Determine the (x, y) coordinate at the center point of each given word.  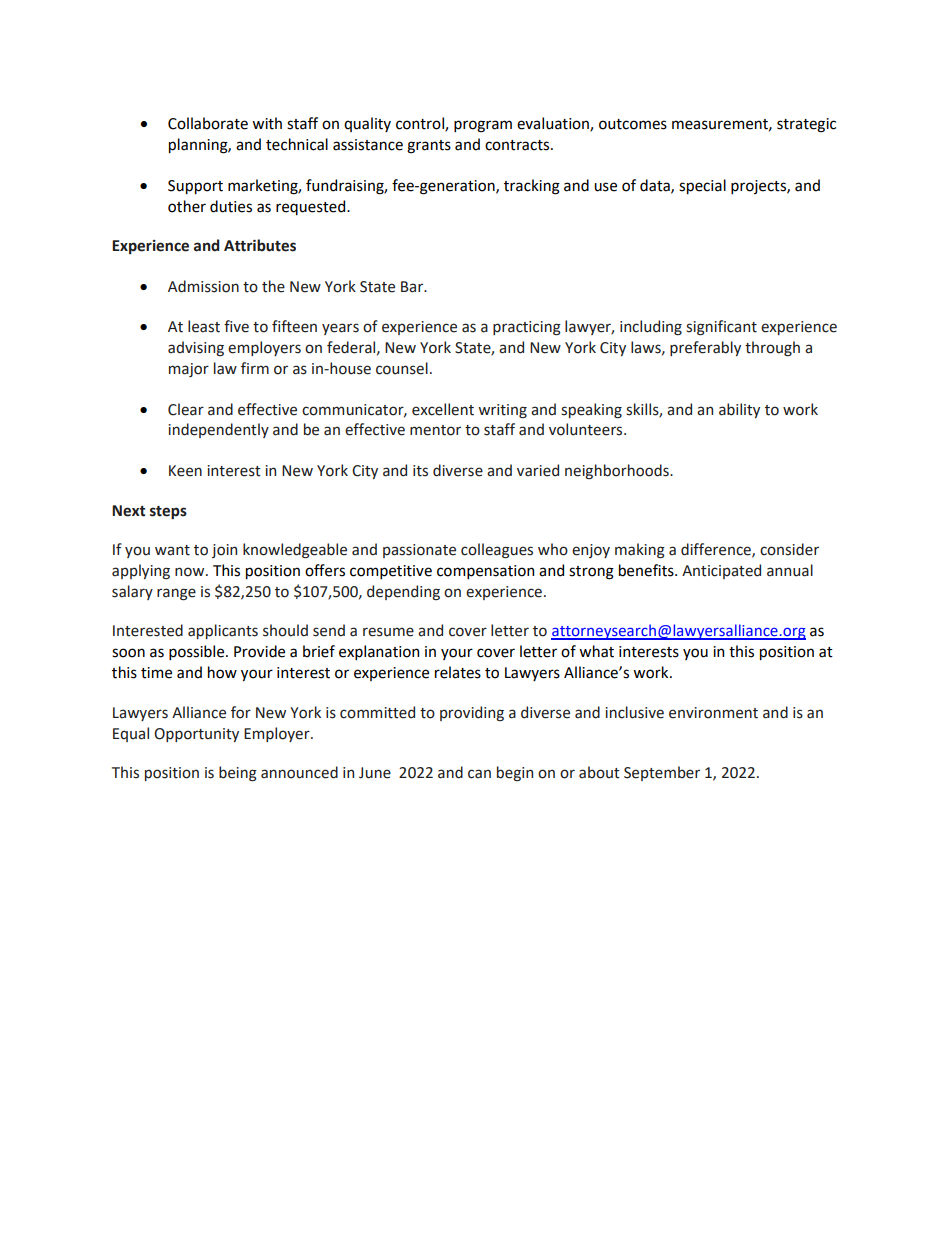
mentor (435, 430)
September (662, 773)
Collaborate (208, 123)
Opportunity (196, 735)
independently (218, 430)
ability (739, 410)
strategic (806, 125)
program (483, 126)
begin (515, 773)
